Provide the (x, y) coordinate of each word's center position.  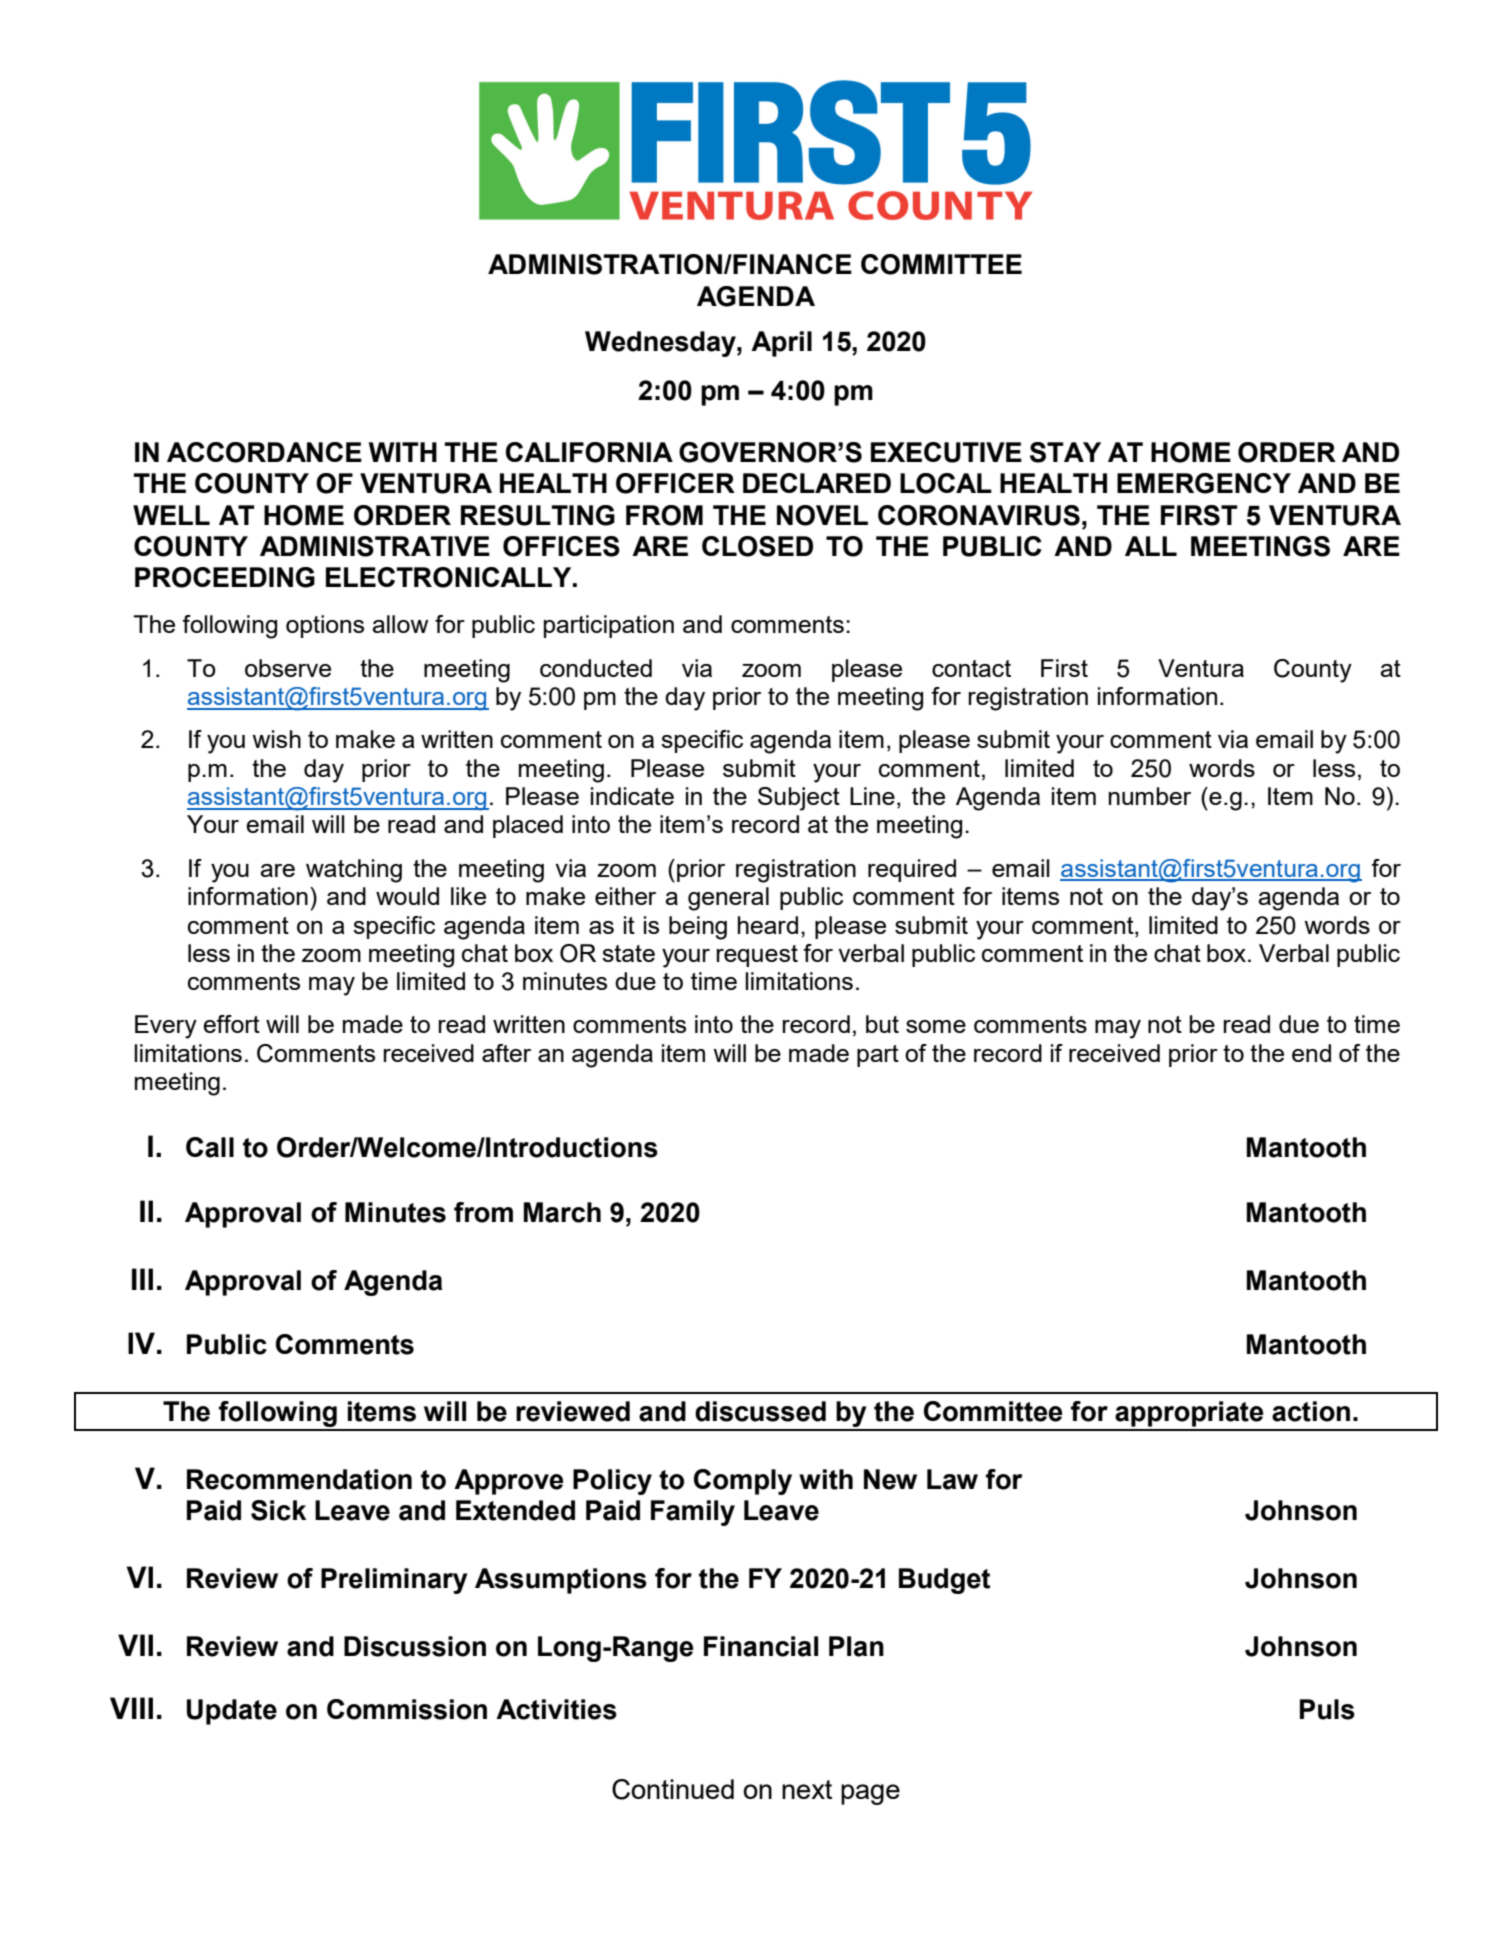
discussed (760, 1411)
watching (354, 871)
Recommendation (299, 1479)
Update (232, 1712)
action (1311, 1411)
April (781, 344)
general (728, 899)
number (1150, 796)
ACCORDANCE (264, 452)
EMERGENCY (1204, 483)
